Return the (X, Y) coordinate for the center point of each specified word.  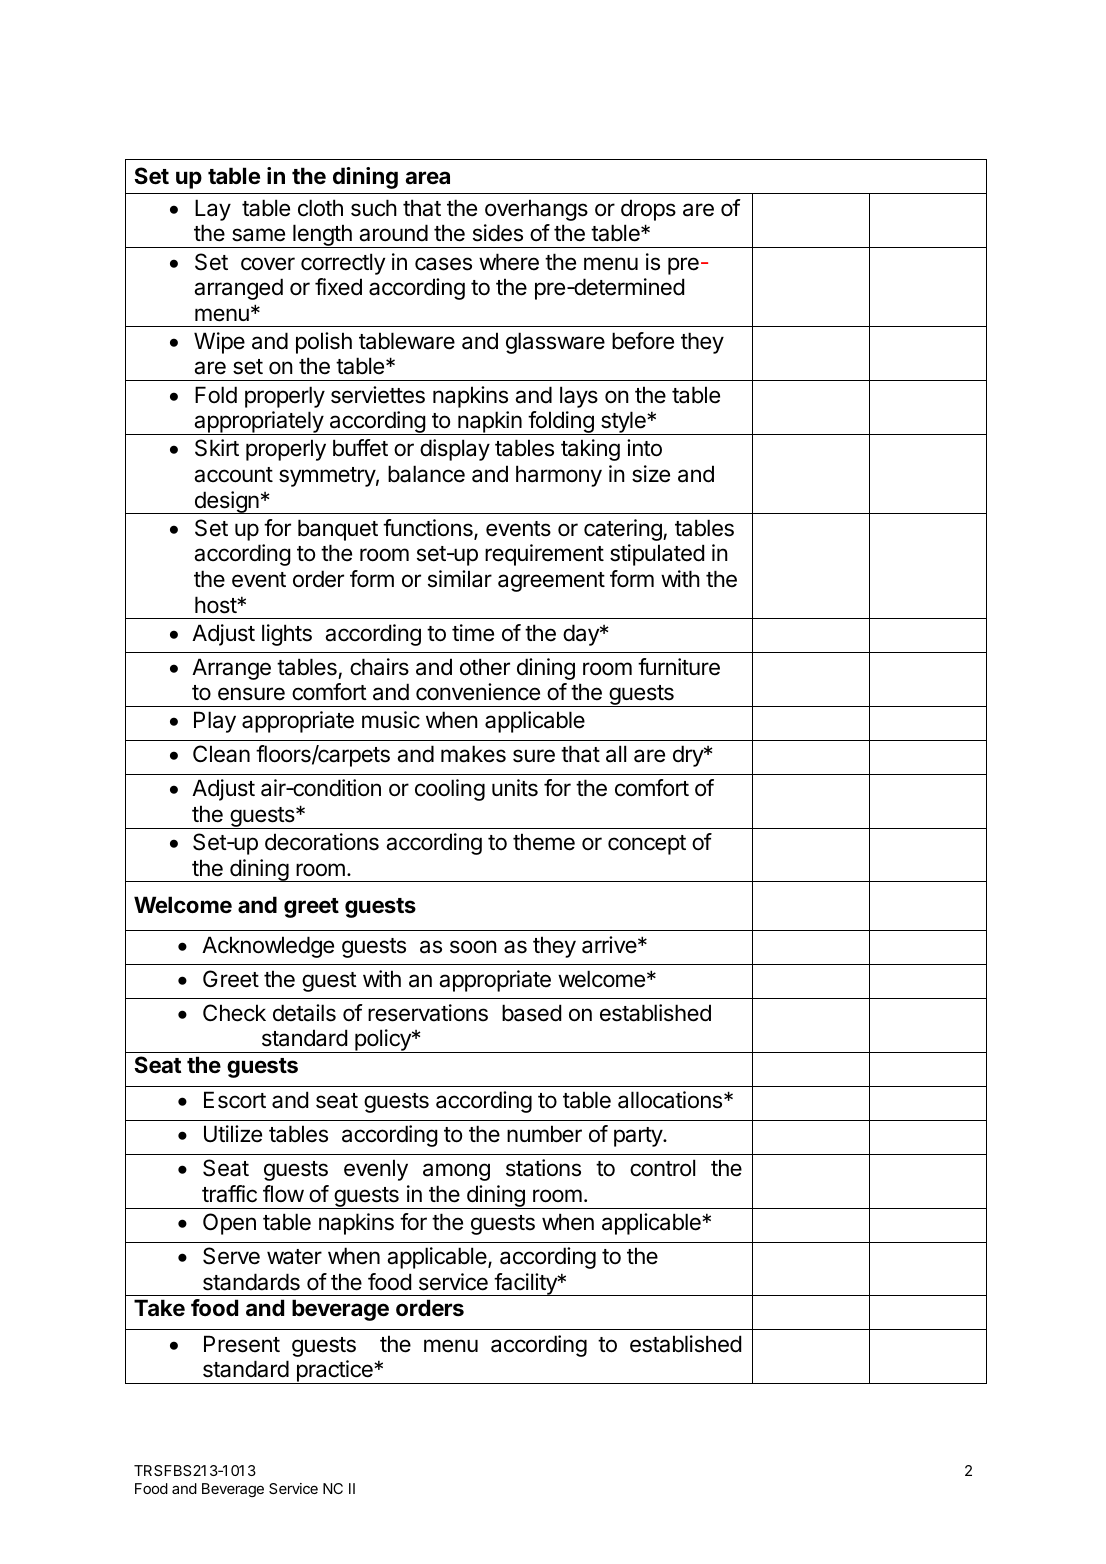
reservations (428, 1013)
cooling (450, 790)
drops (648, 210)
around (393, 233)
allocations (671, 1100)
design (226, 502)
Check (234, 1013)
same (258, 235)
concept (647, 845)
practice (334, 1372)
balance (426, 474)
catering (624, 530)
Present (242, 1344)
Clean (221, 754)
